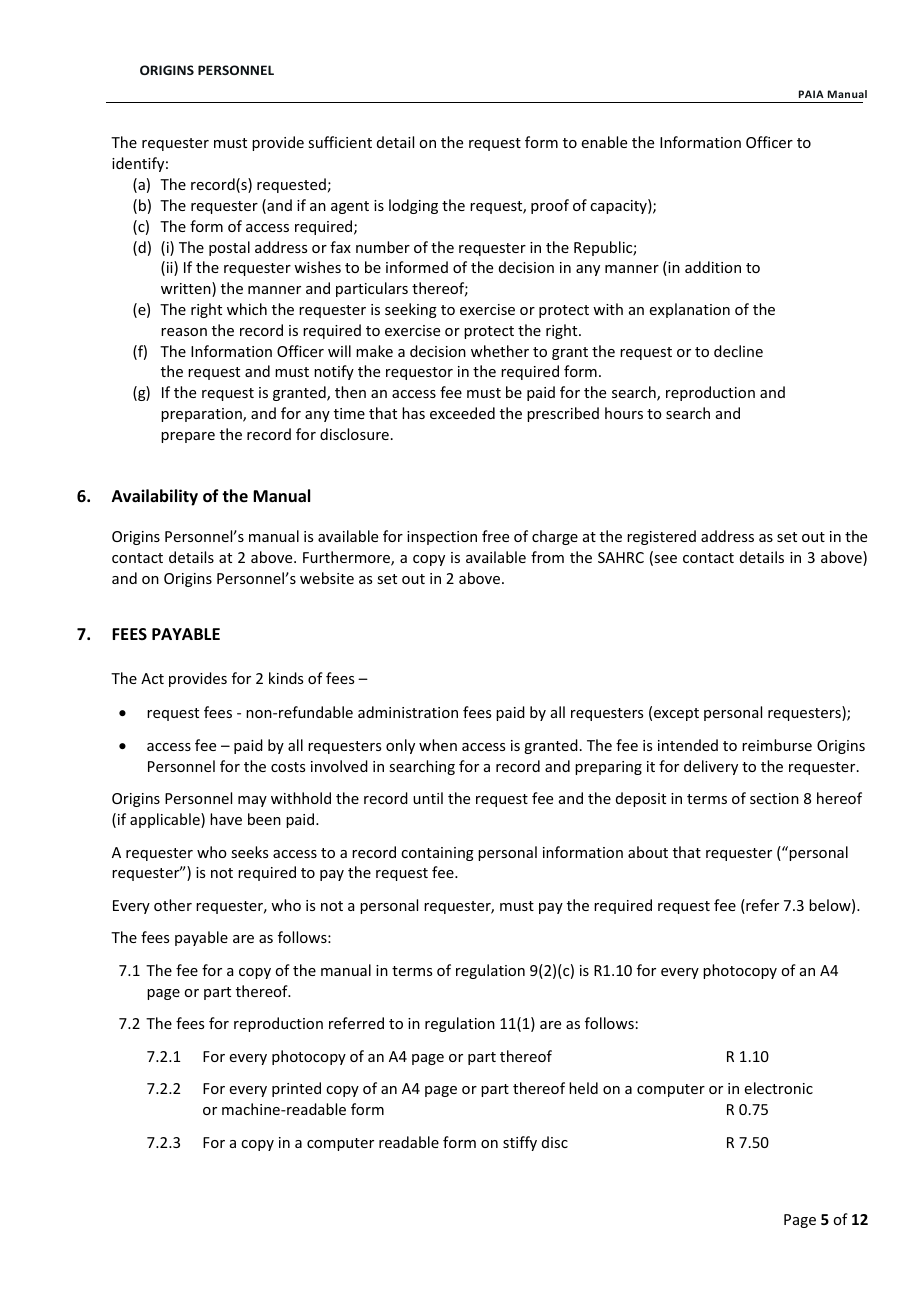 The width and height of the document is (924, 1307). Describe the element at coordinates (495, 536) in the document. I see `free` at that location.
